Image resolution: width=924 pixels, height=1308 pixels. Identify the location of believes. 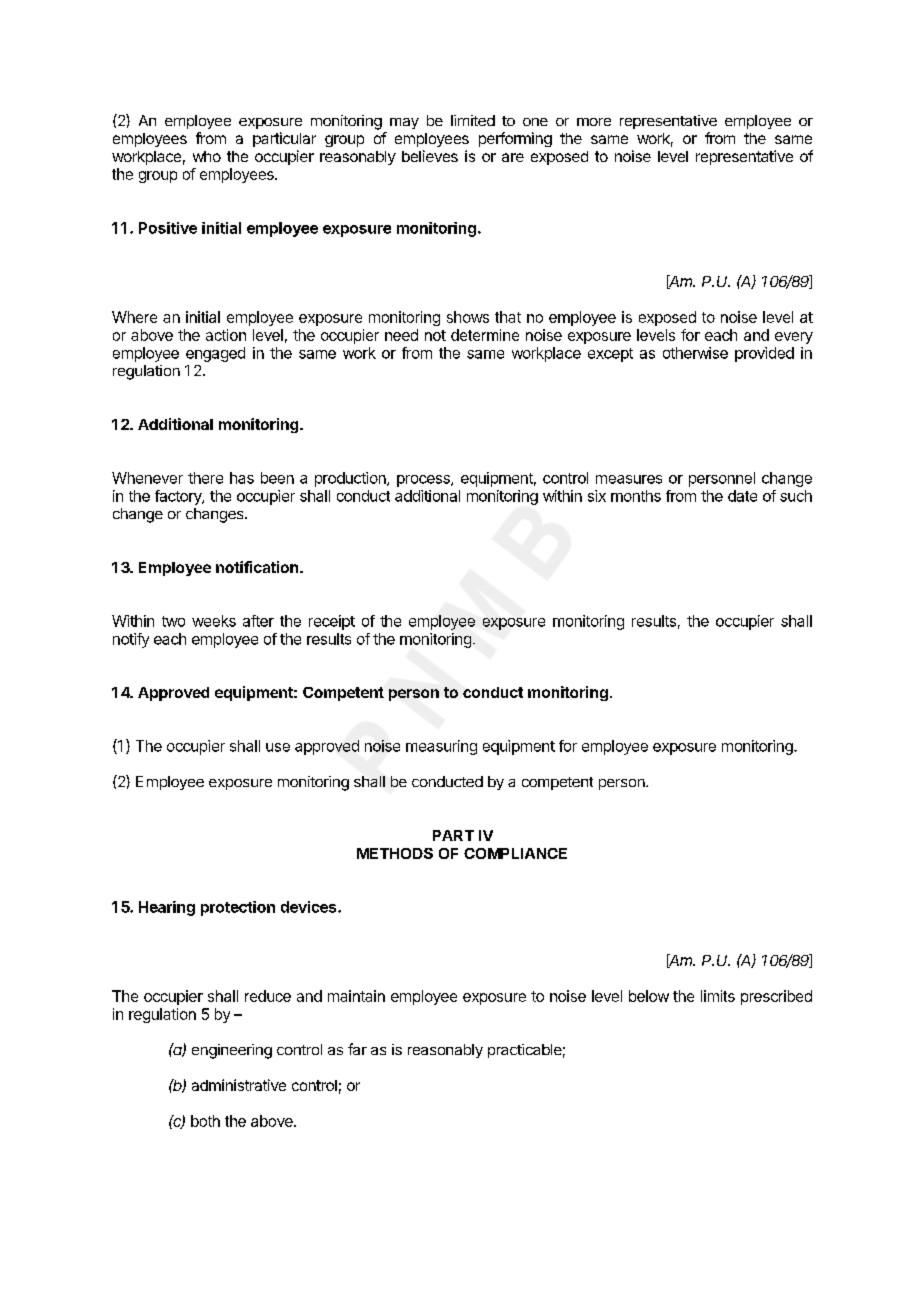
(430, 156).
